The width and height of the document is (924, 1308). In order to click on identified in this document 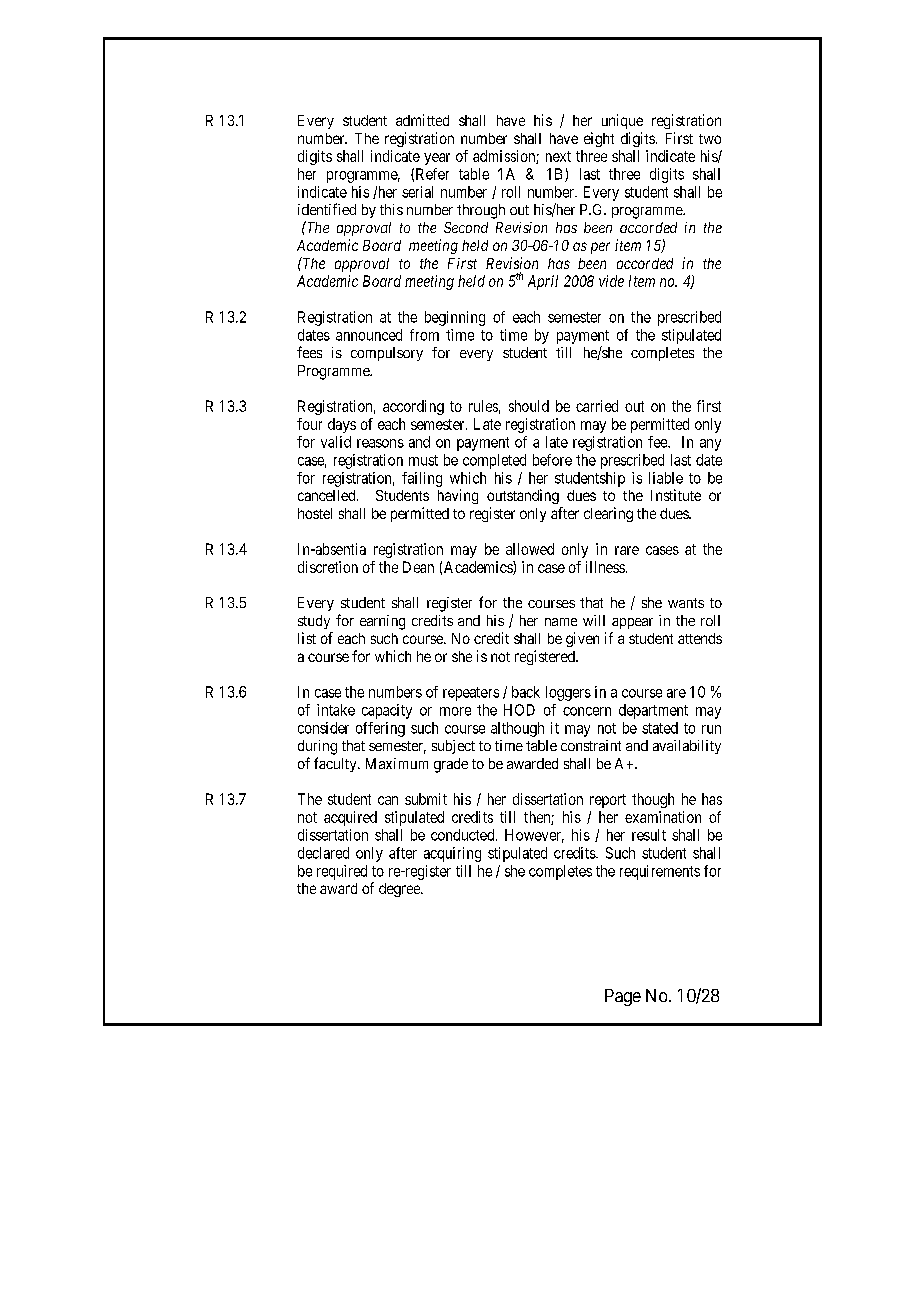, I will do `click(327, 209)`.
